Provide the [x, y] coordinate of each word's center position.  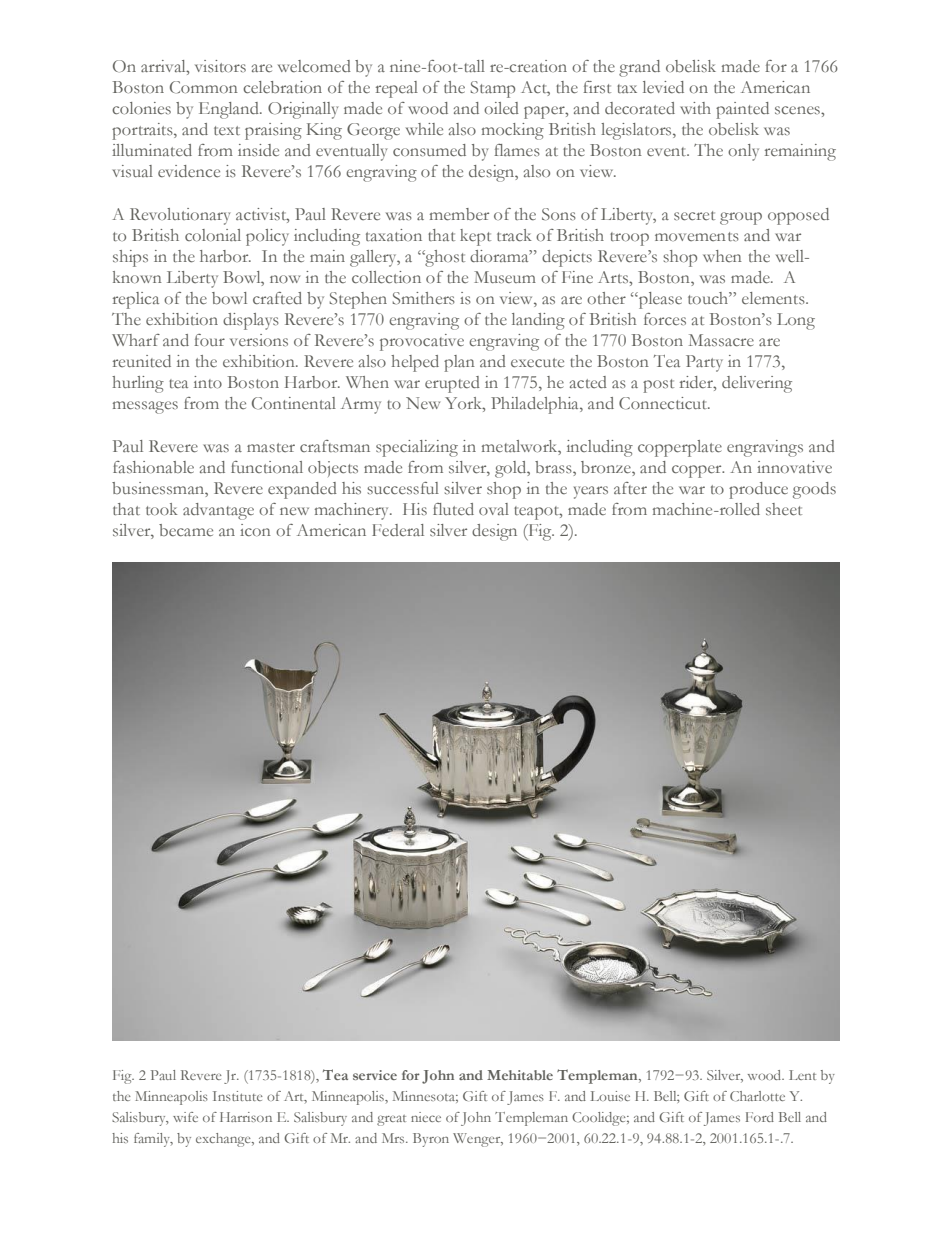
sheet [784, 509]
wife [185, 1117]
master [271, 447]
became [186, 530]
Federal [398, 530]
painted [742, 110]
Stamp [492, 89]
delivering [757, 384]
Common [204, 87]
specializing [417, 448]
